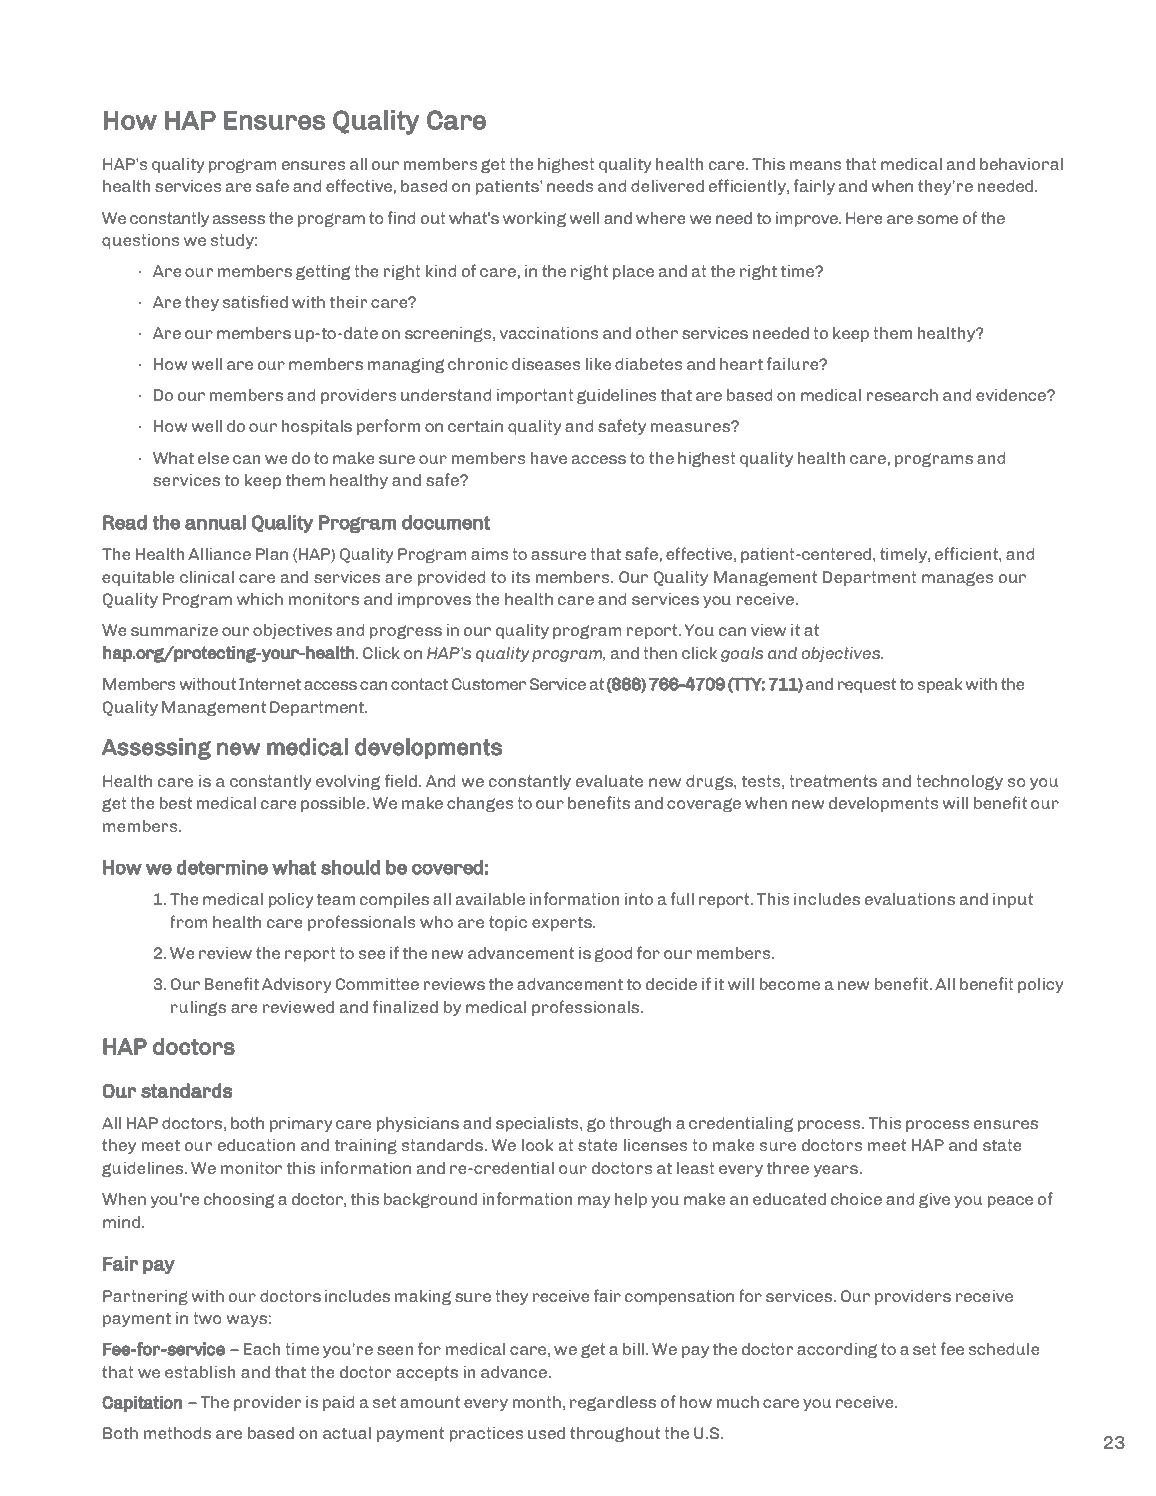 The width and height of the document is (1156, 1496). I want to click on aims, so click(490, 553).
